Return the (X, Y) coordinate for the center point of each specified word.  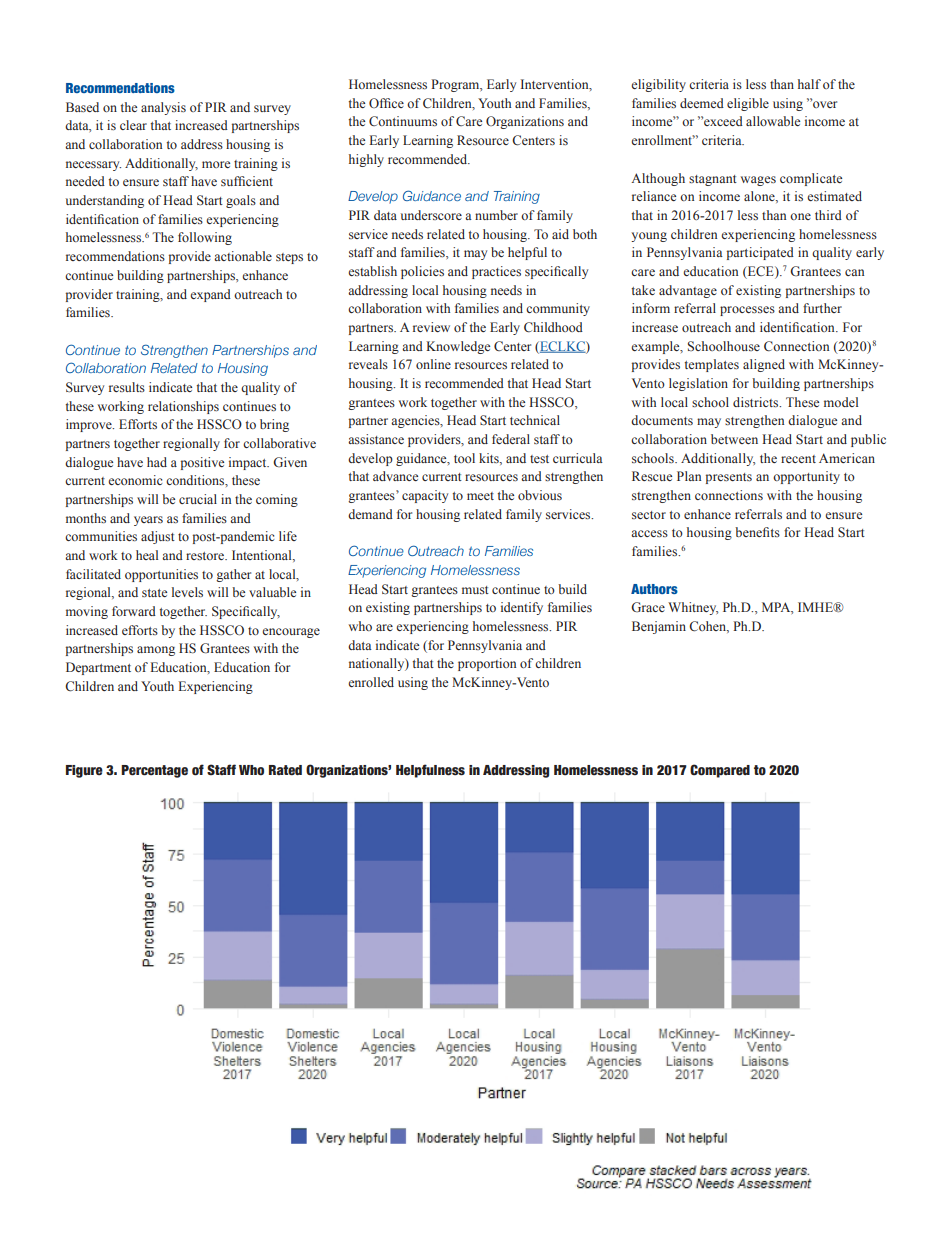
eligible (748, 104)
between (734, 439)
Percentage (154, 771)
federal (511, 439)
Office (386, 103)
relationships (183, 407)
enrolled (371, 682)
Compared (720, 771)
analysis (163, 108)
